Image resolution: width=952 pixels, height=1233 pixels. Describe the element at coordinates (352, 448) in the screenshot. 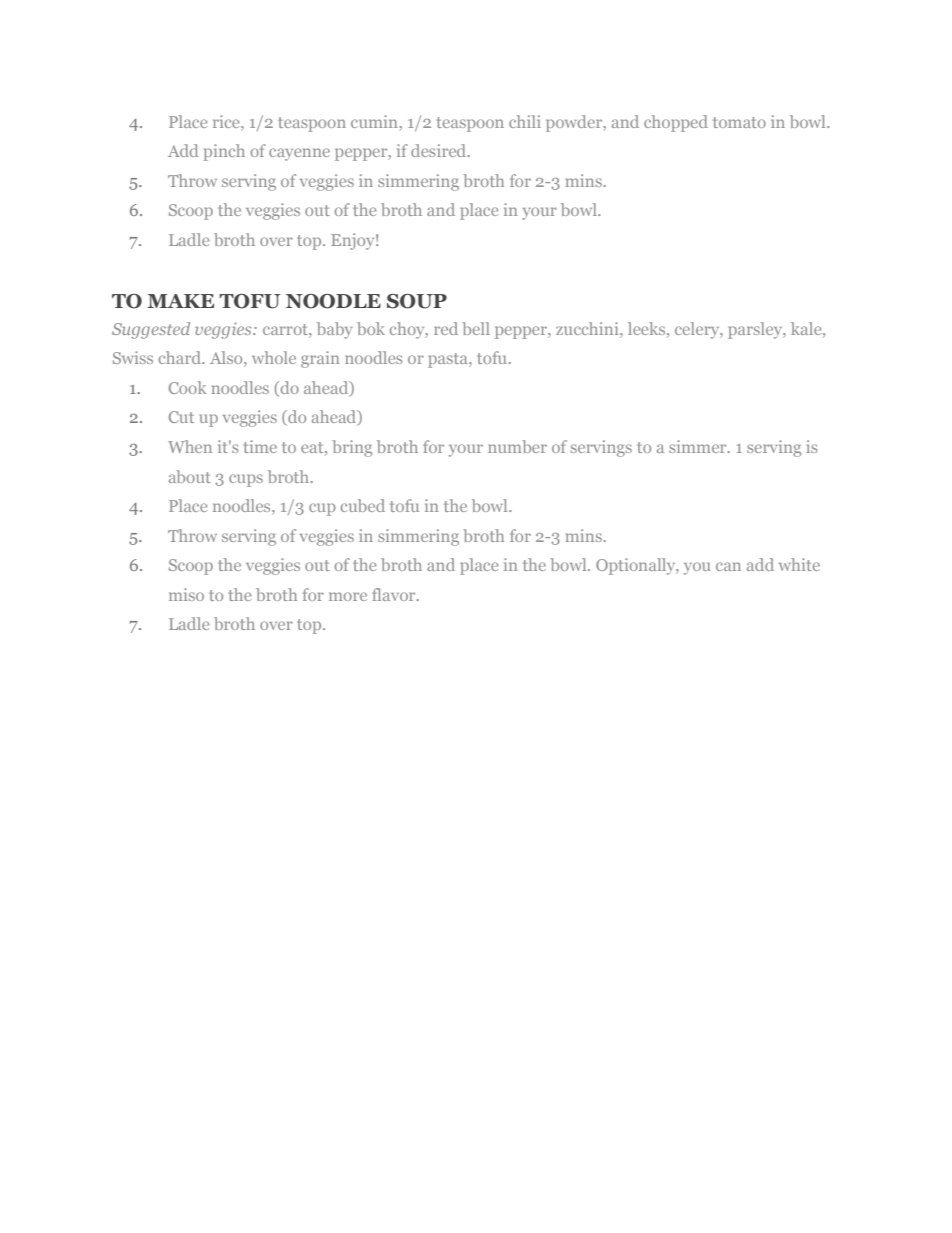

I see `bring` at that location.
